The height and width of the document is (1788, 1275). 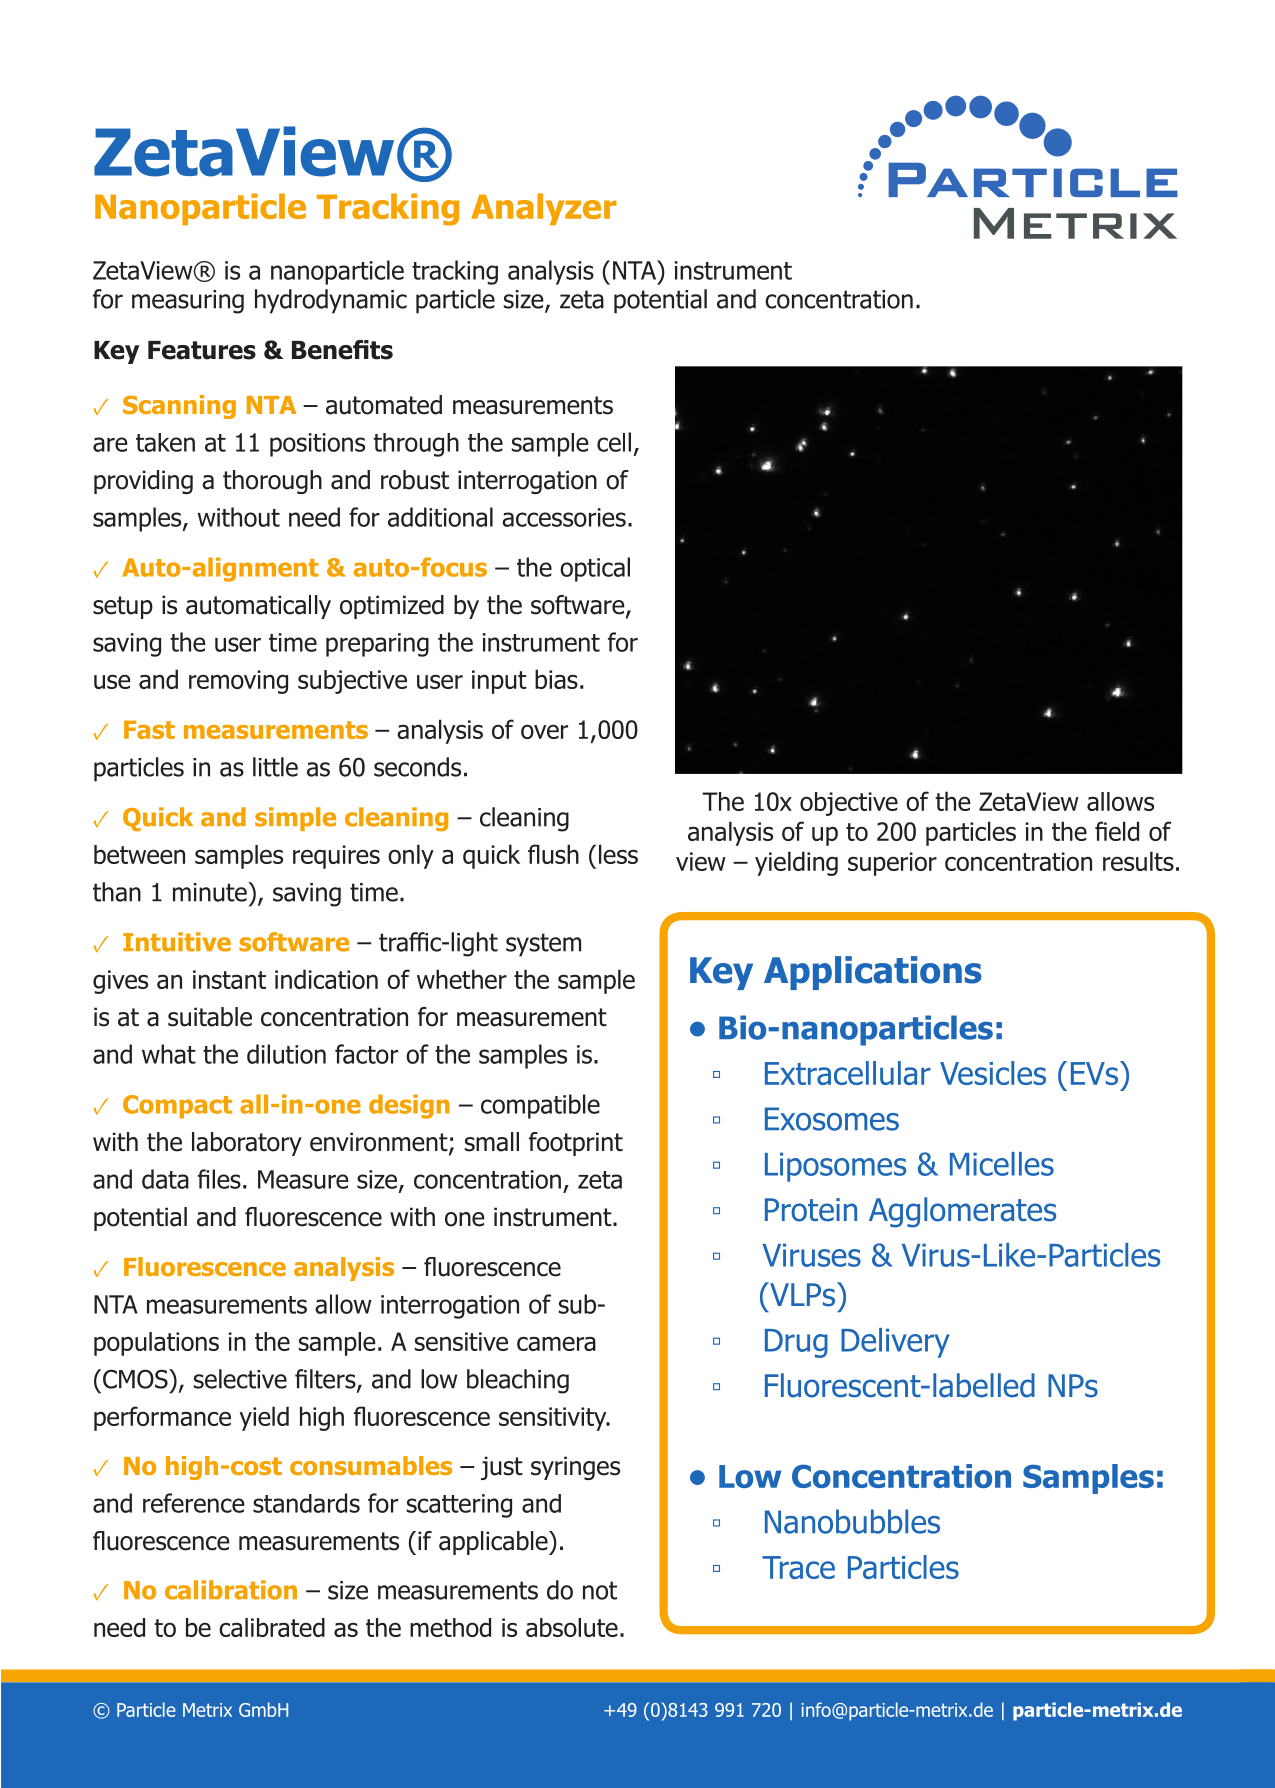 I want to click on Analyzer, so click(x=544, y=209).
